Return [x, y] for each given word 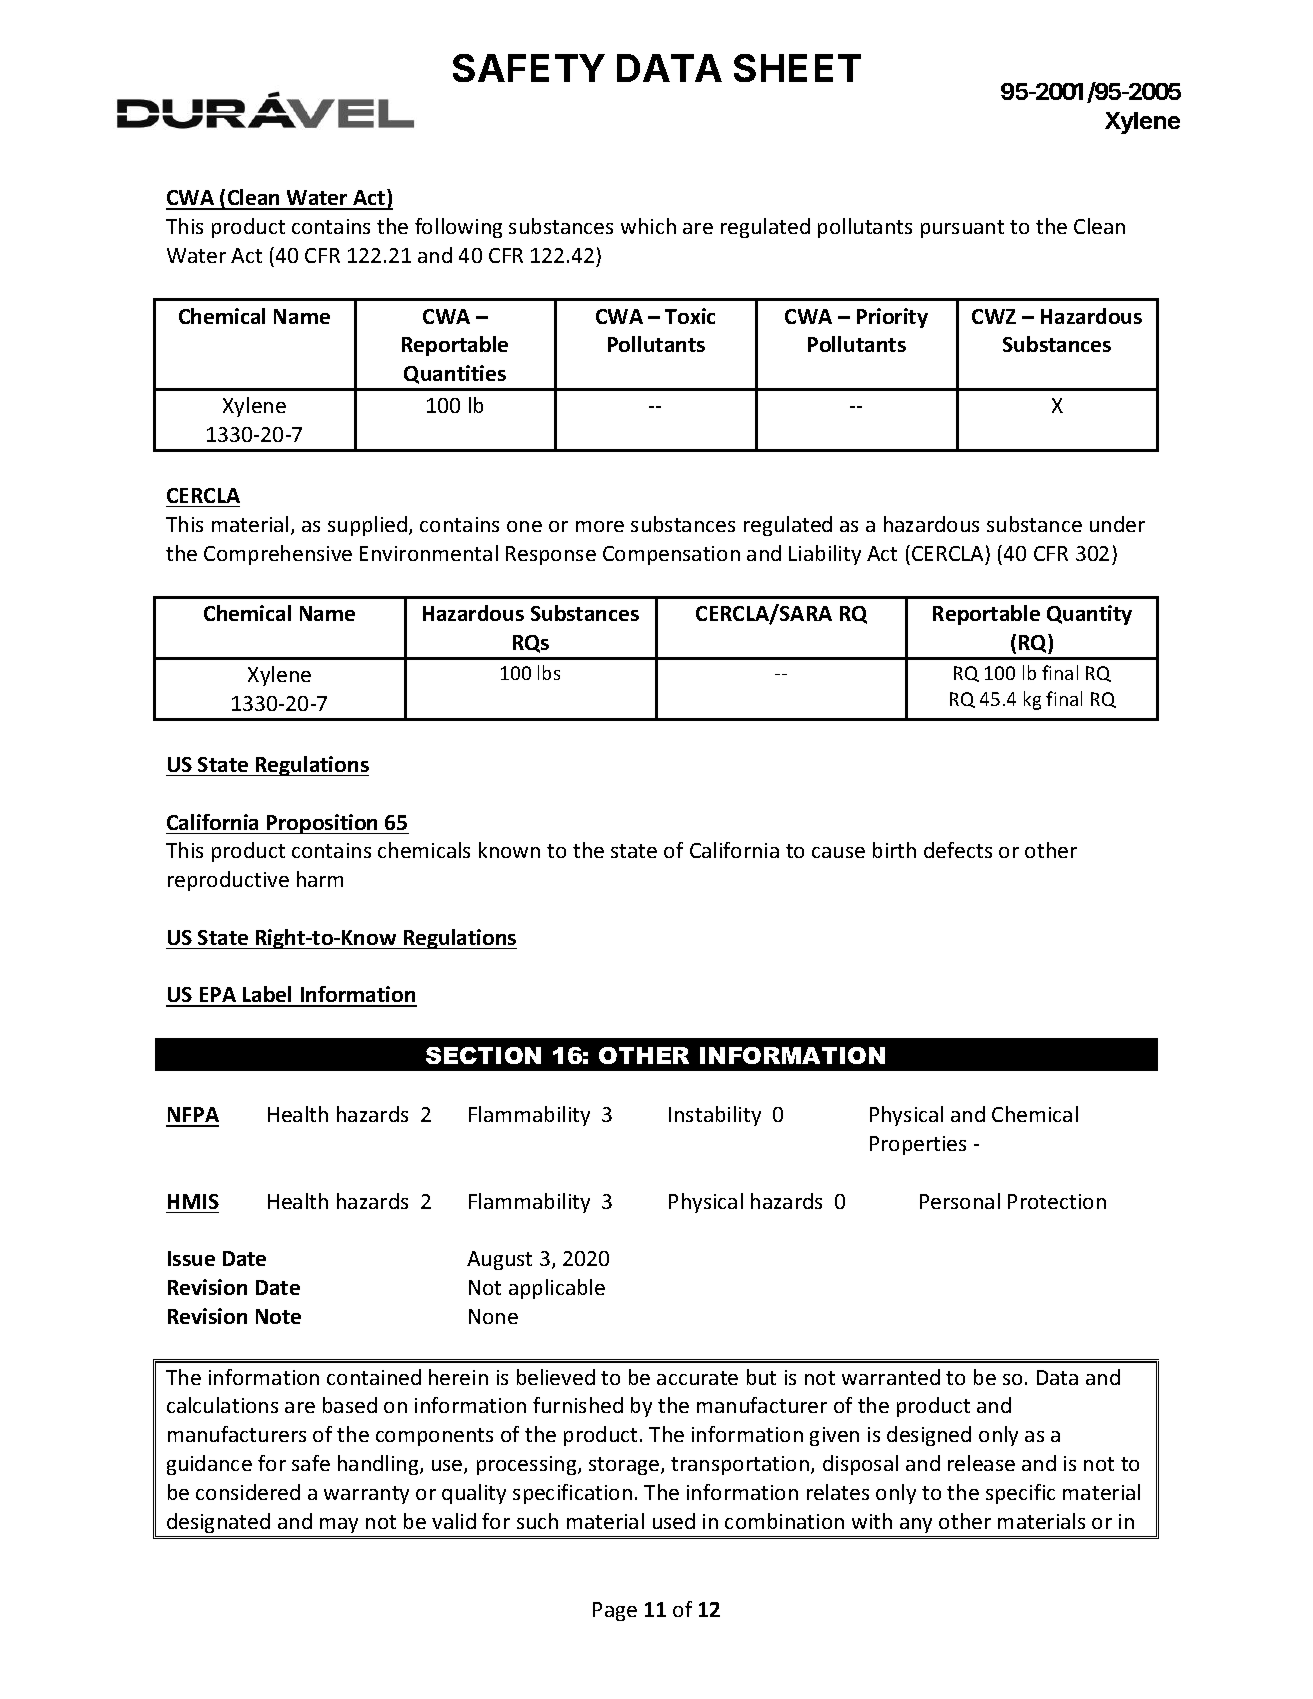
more [600, 526]
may [339, 1525]
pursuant [962, 229]
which [648, 226]
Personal [960, 1201]
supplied [369, 526]
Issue [191, 1258]
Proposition [323, 824]
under [1117, 524]
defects [958, 850]
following [458, 228]
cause [838, 852]
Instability [715, 1116]
